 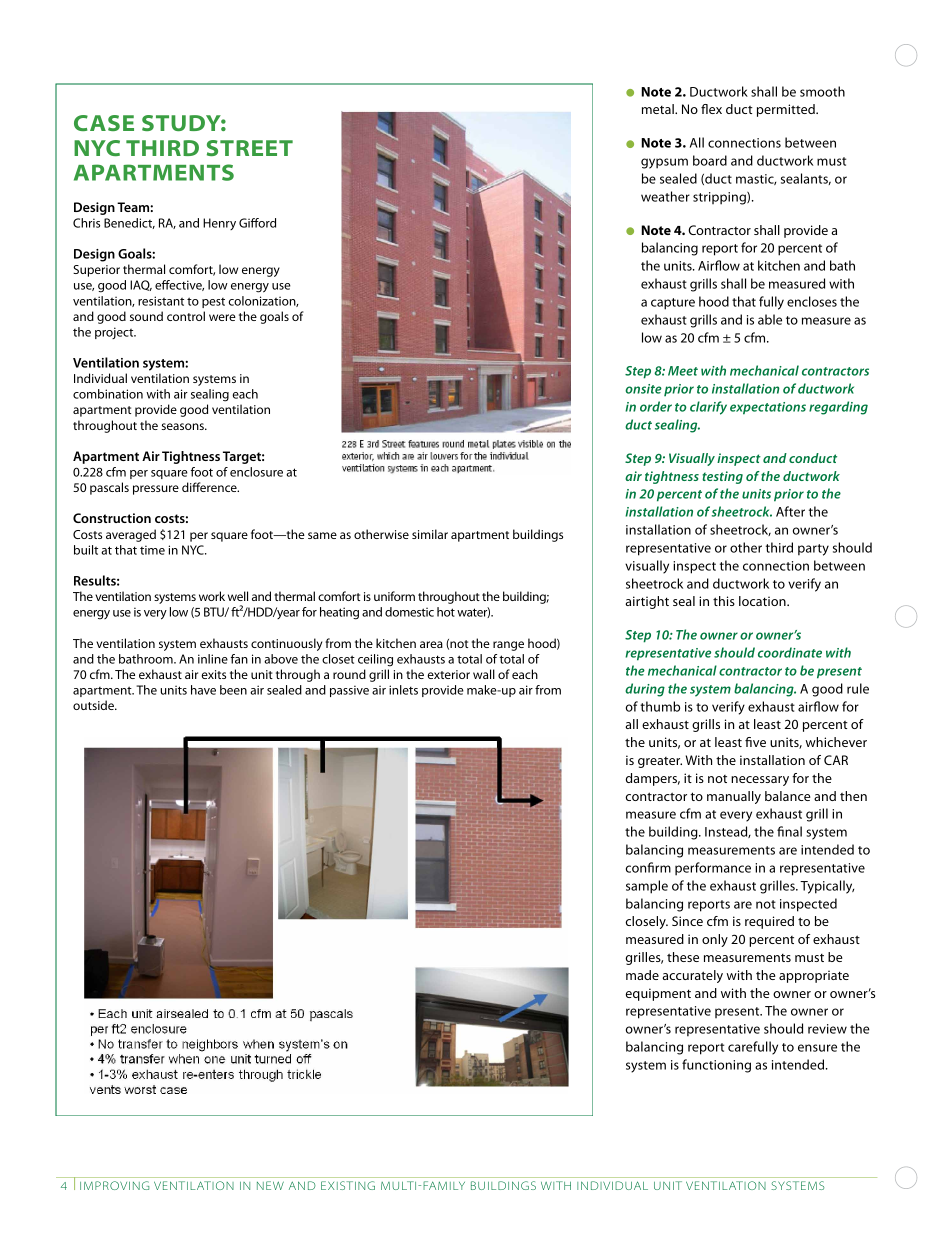 I want to click on coordinate, so click(x=790, y=652).
